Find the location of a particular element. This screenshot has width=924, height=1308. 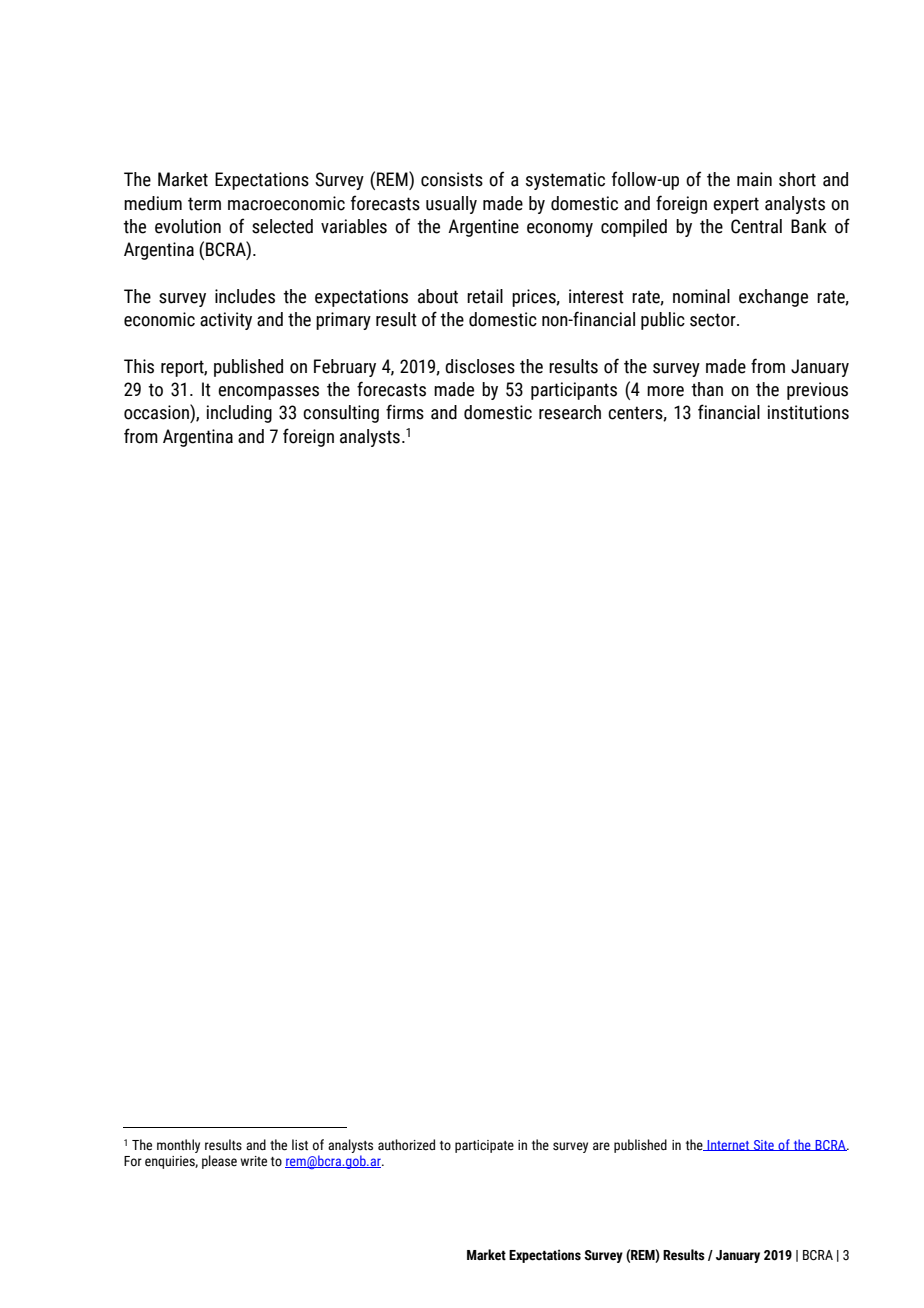

than is located at coordinates (707, 389).
